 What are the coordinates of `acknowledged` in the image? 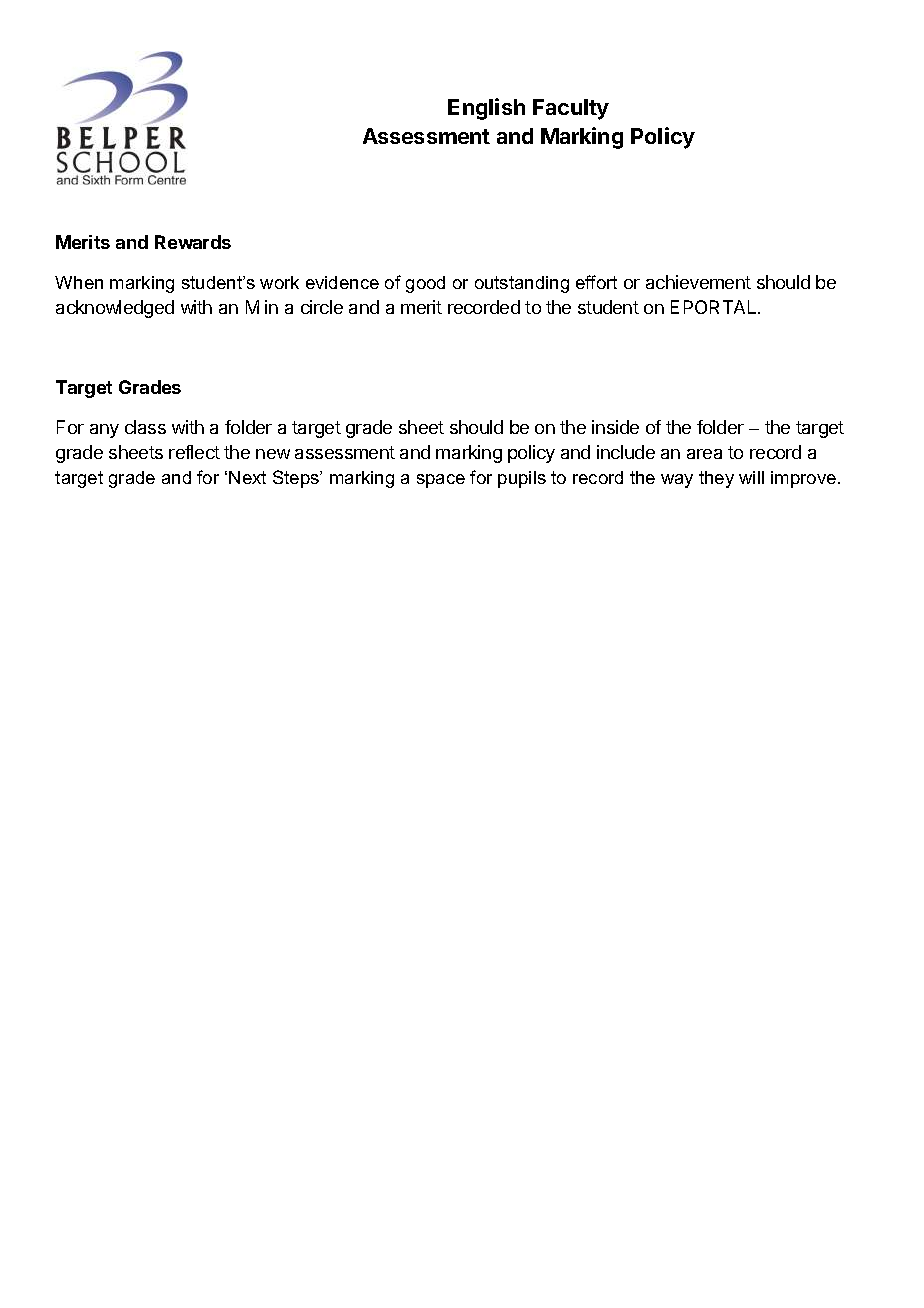 It's located at (115, 309).
